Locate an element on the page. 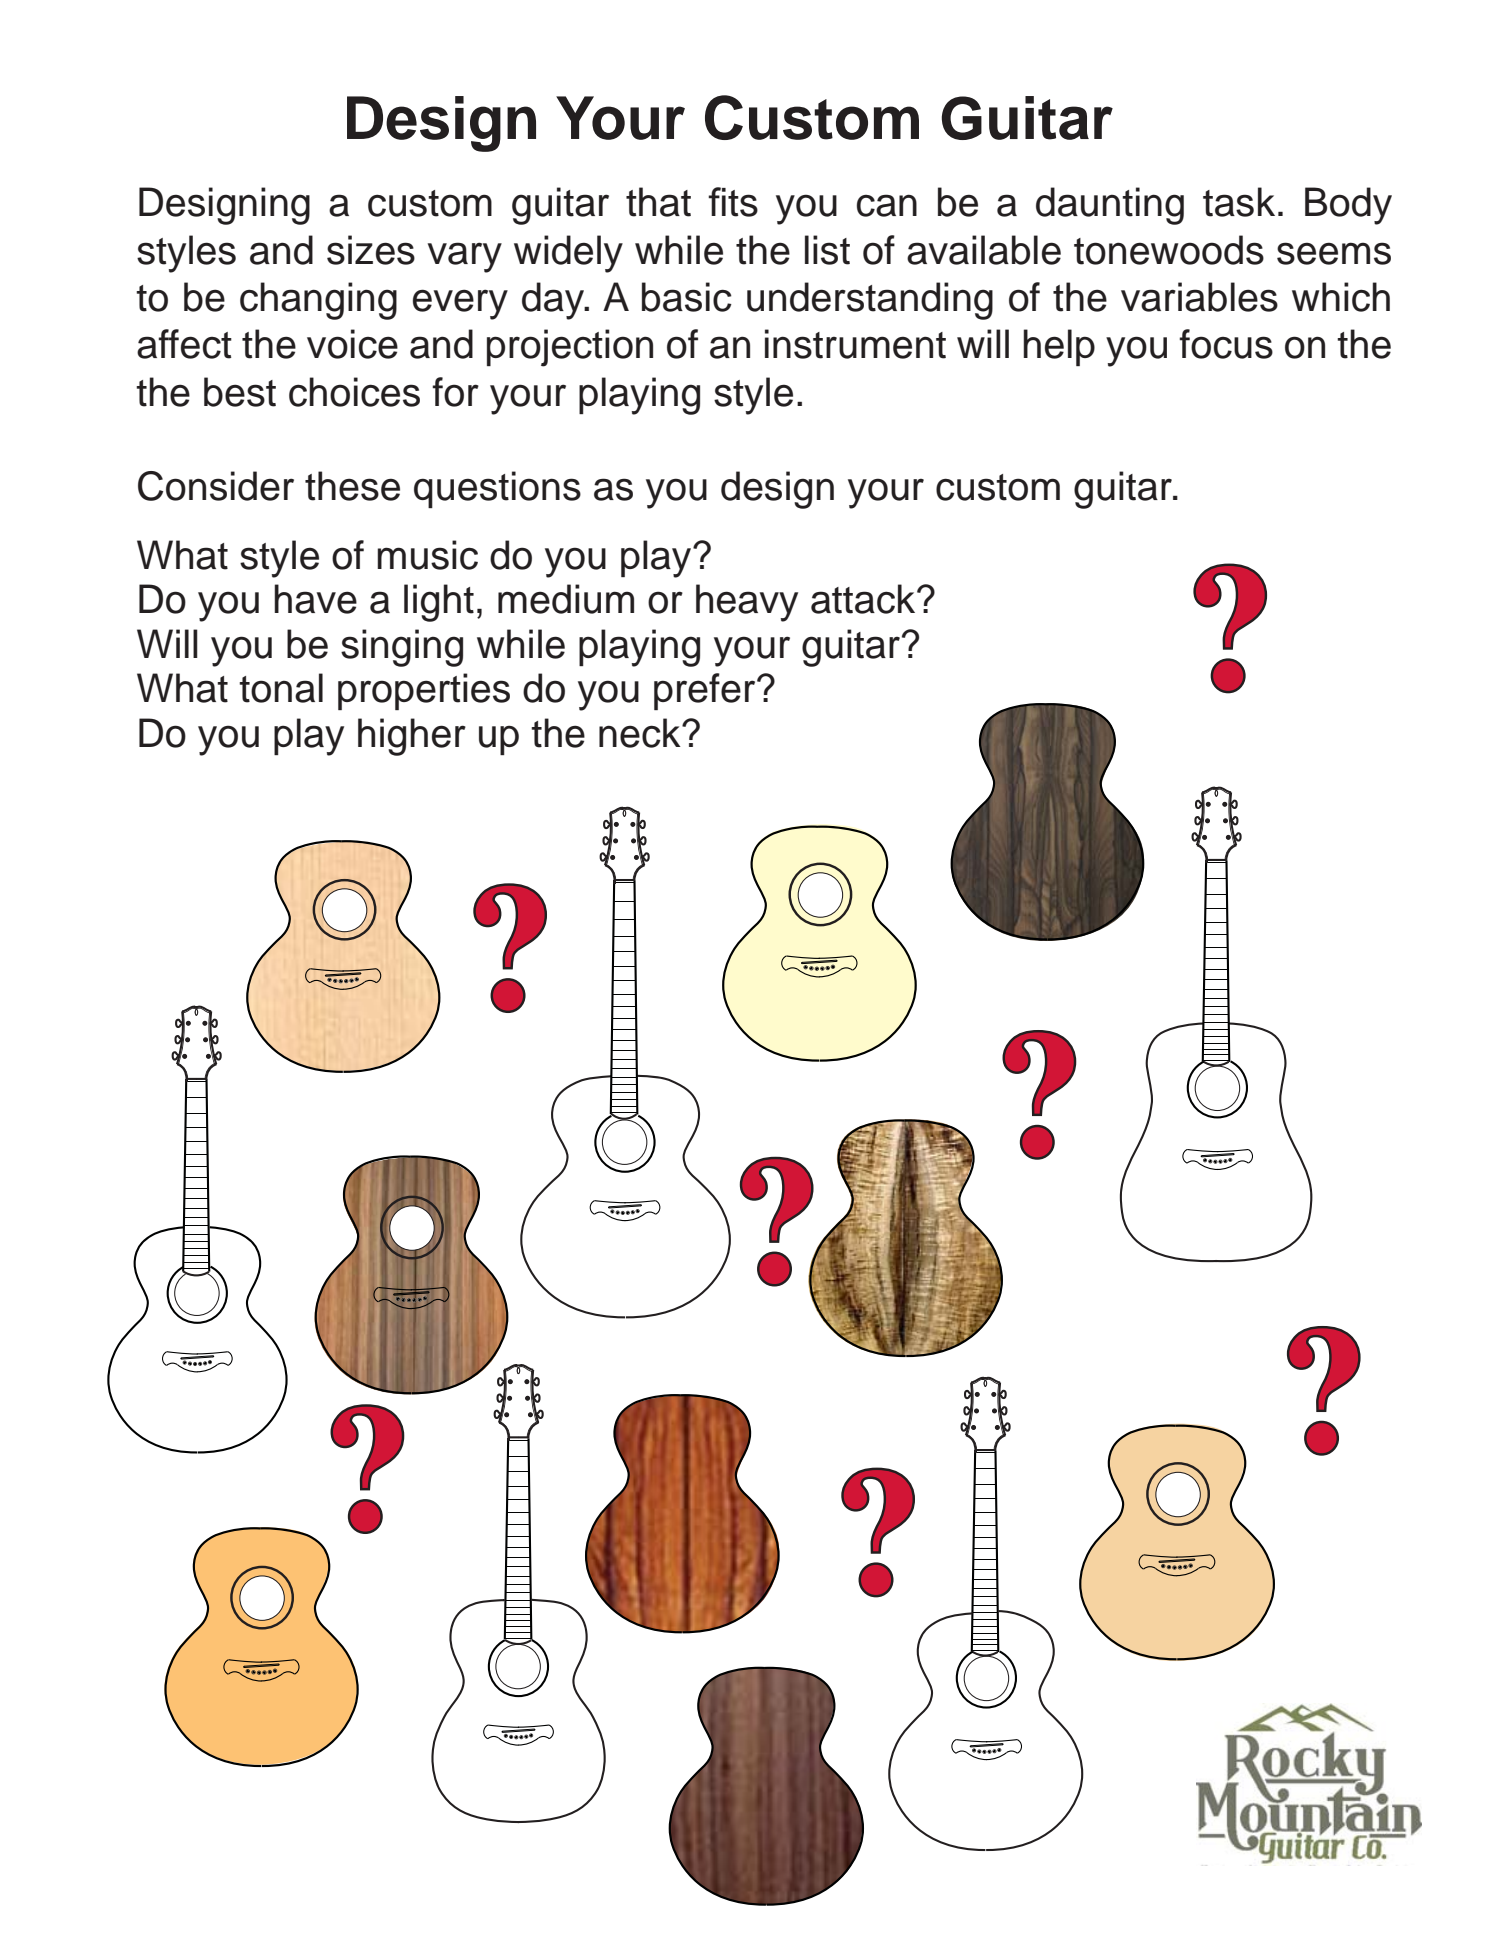  choices is located at coordinates (354, 392).
